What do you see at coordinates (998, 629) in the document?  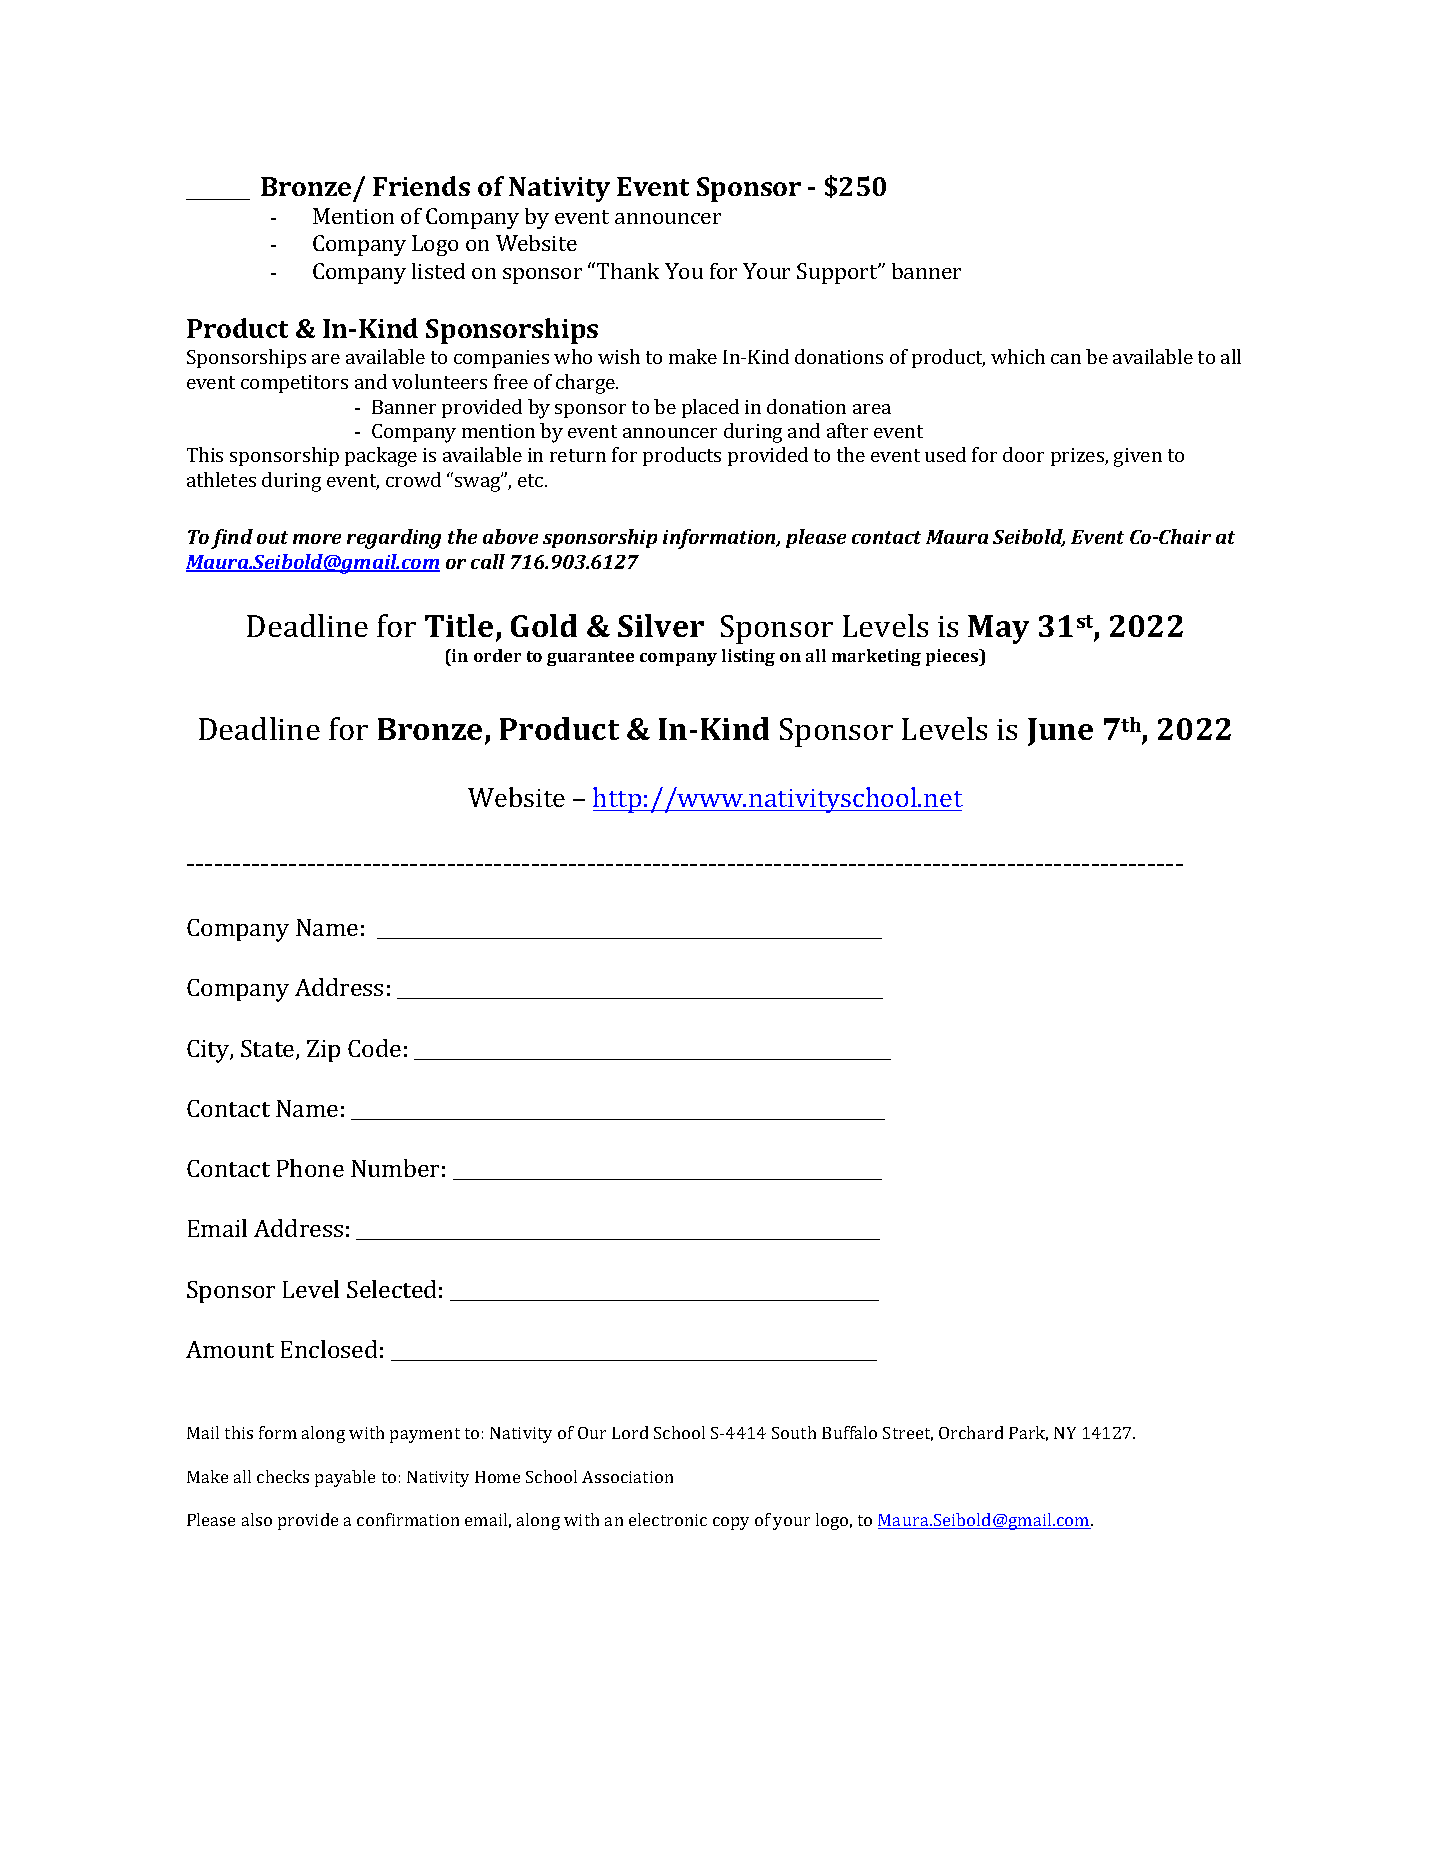 I see `May` at bounding box center [998, 629].
